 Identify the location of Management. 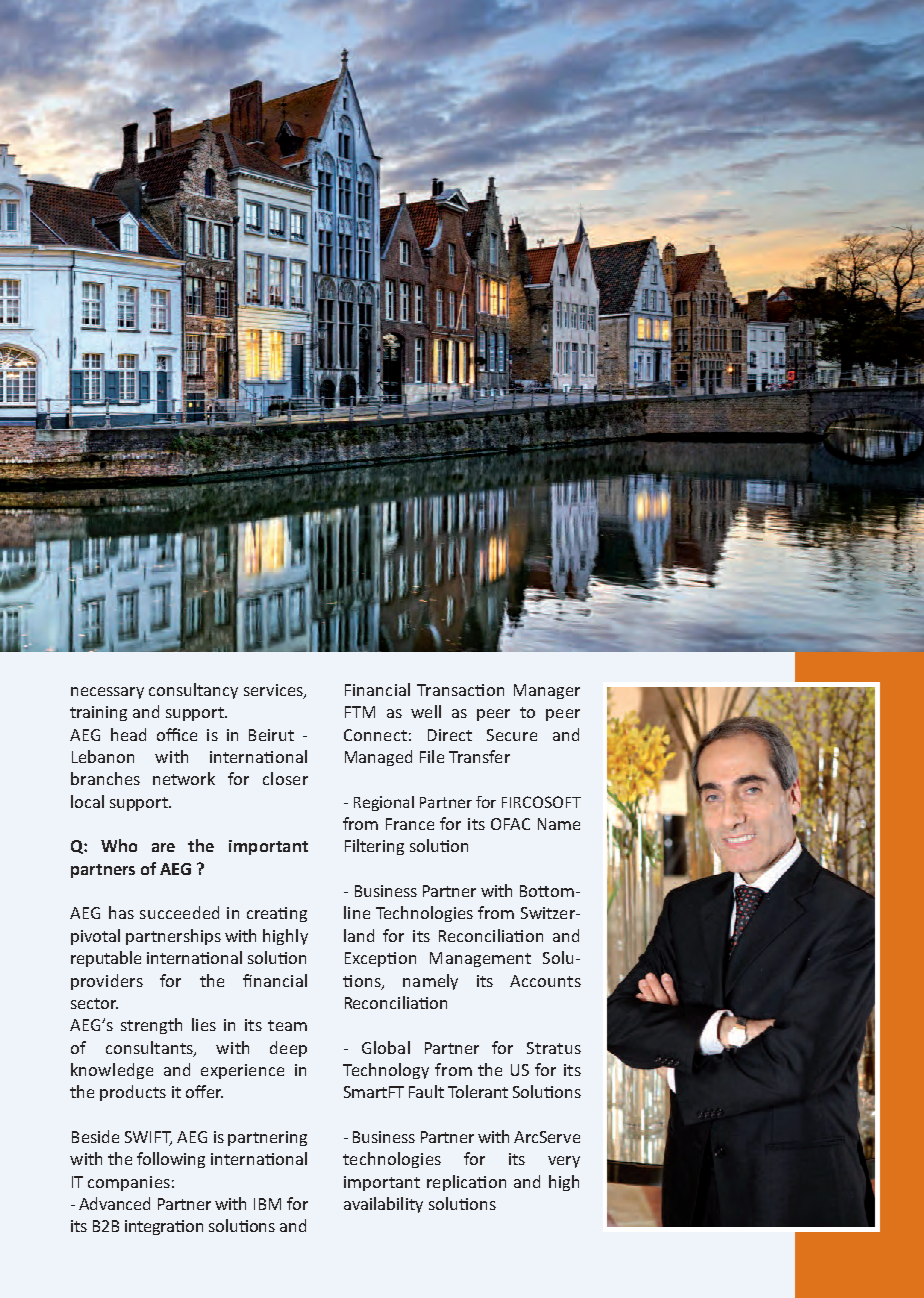
(480, 959).
